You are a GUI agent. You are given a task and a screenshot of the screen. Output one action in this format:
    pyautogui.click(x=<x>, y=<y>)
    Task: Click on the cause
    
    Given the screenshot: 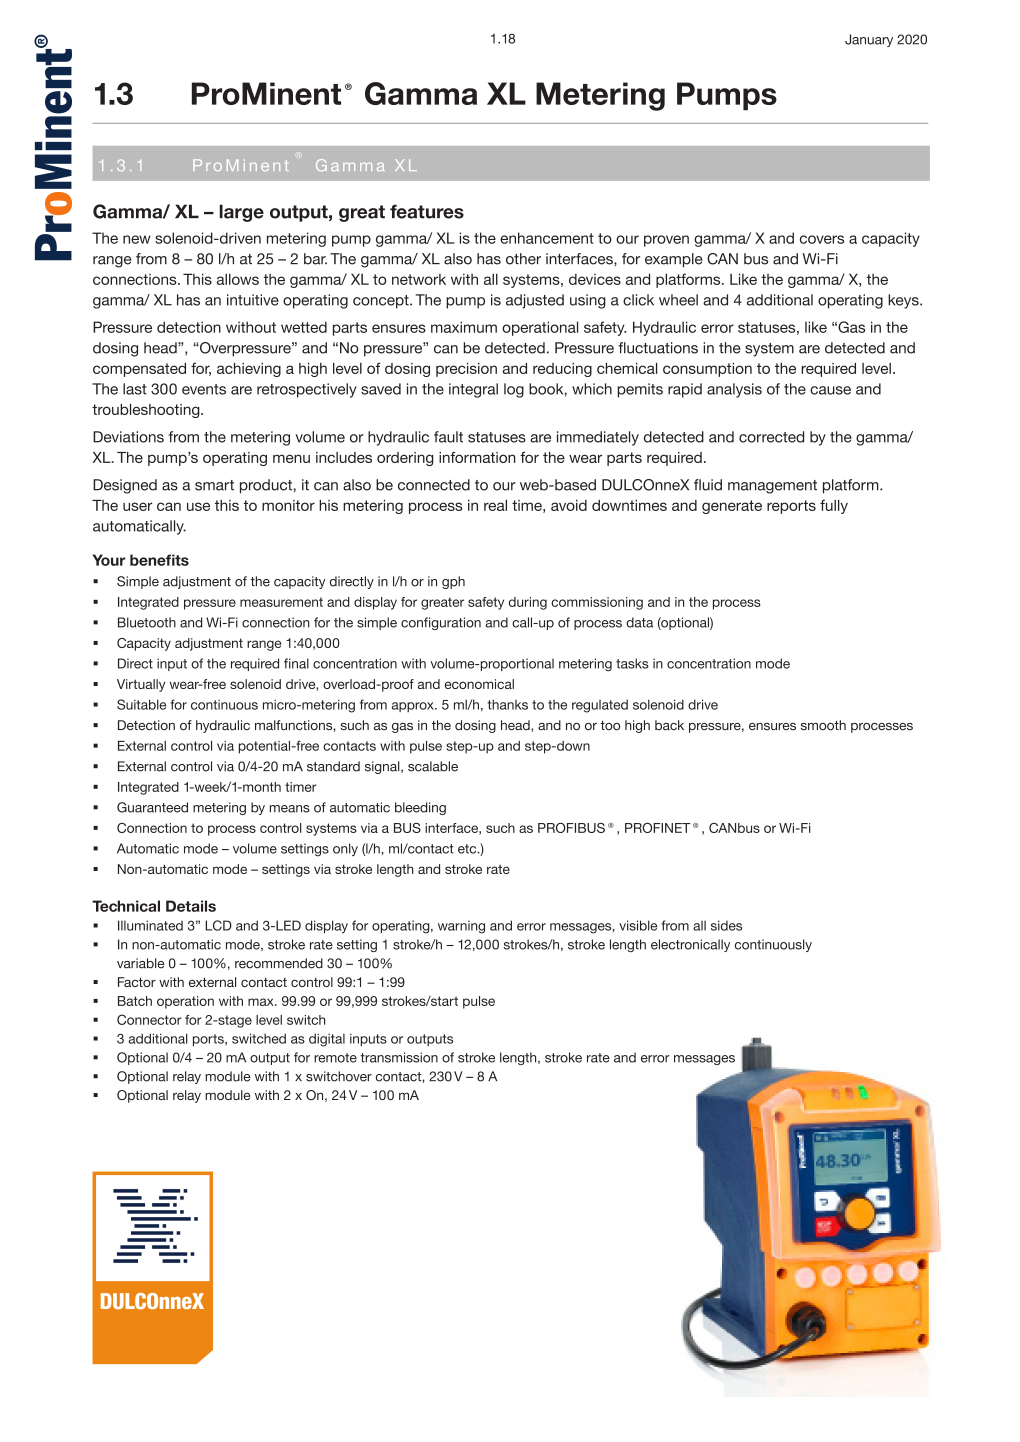 What is the action you would take?
    pyautogui.click(x=830, y=390)
